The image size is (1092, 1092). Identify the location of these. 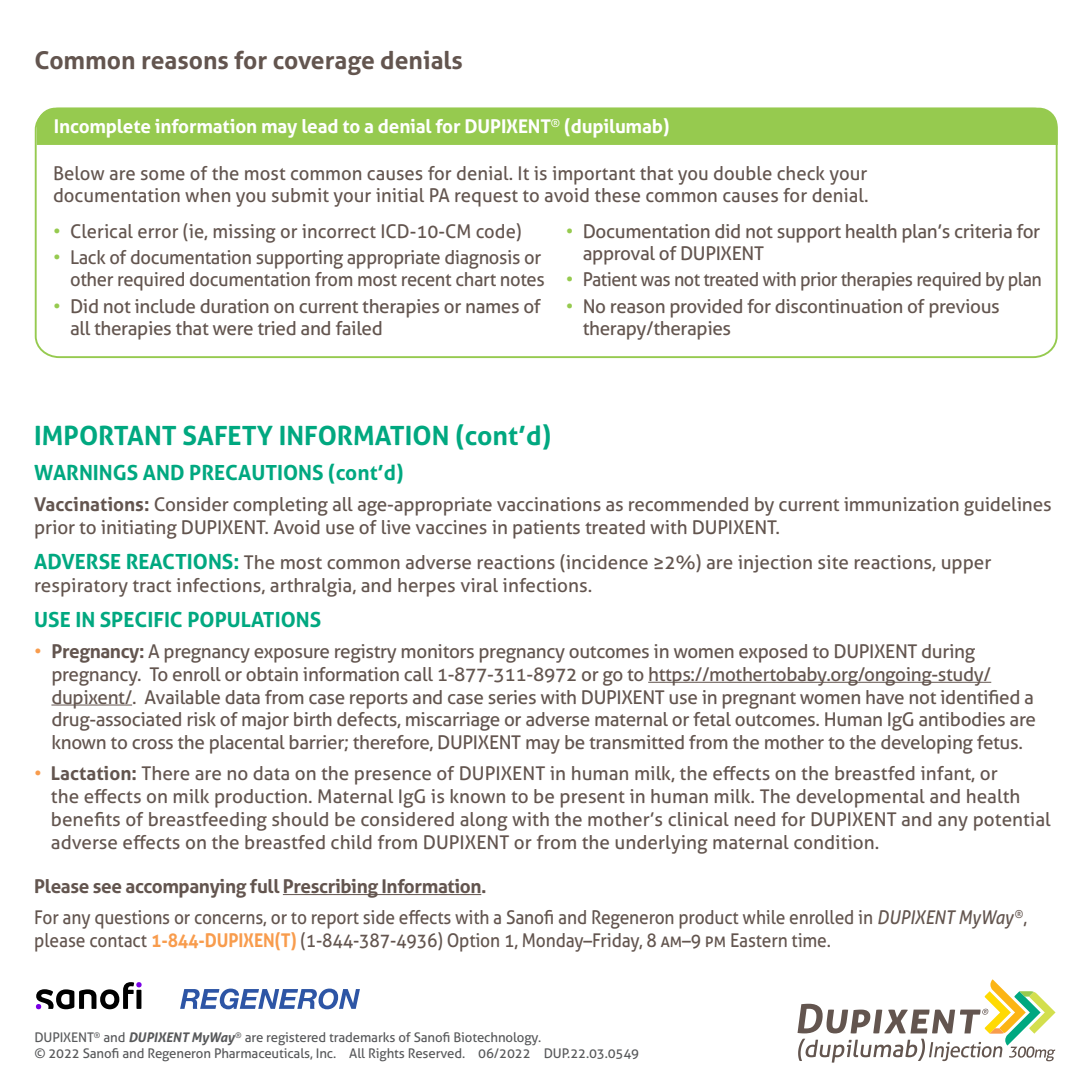
(617, 195).
